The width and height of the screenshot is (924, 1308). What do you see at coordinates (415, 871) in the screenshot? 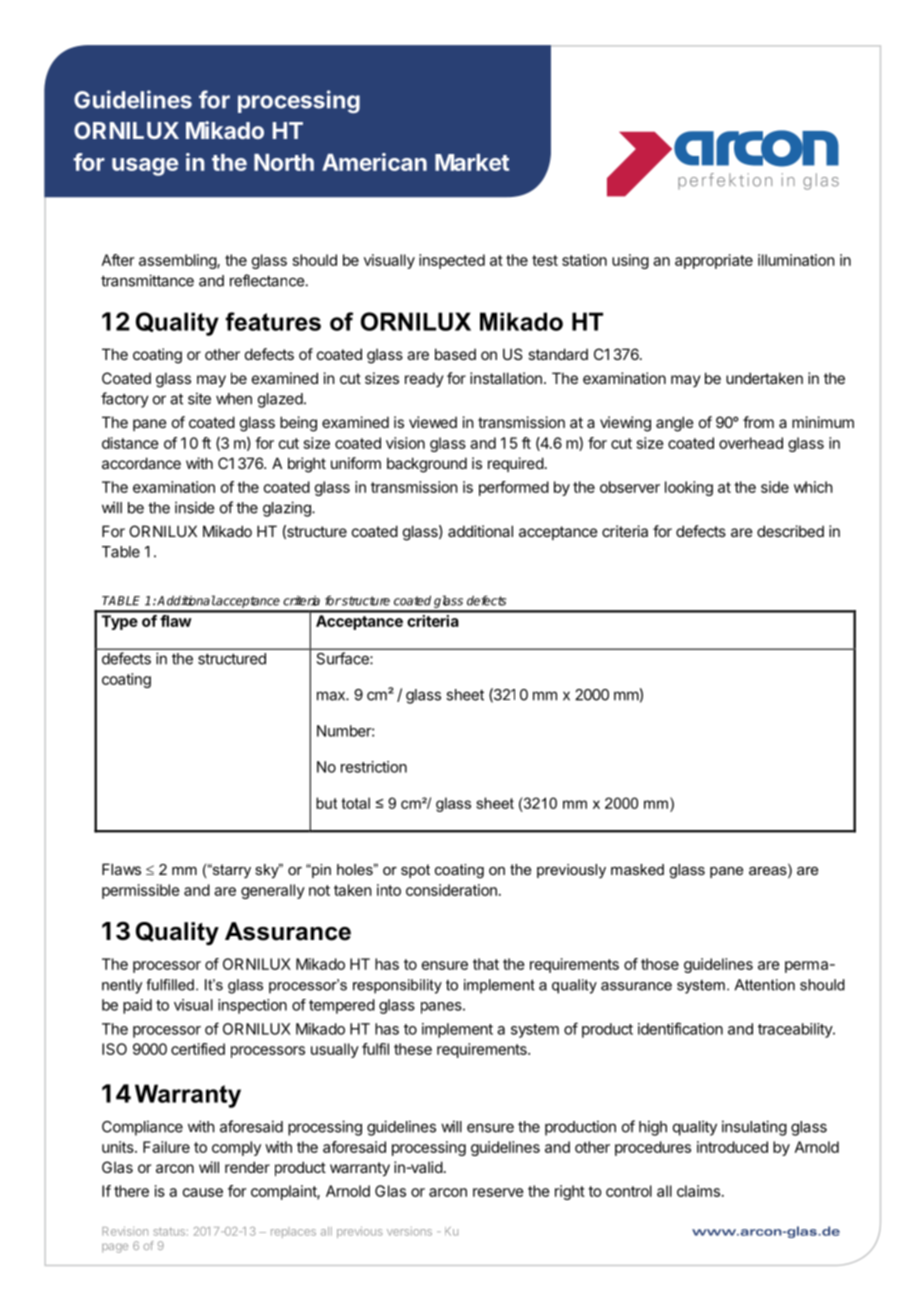
I see `spot` at bounding box center [415, 871].
